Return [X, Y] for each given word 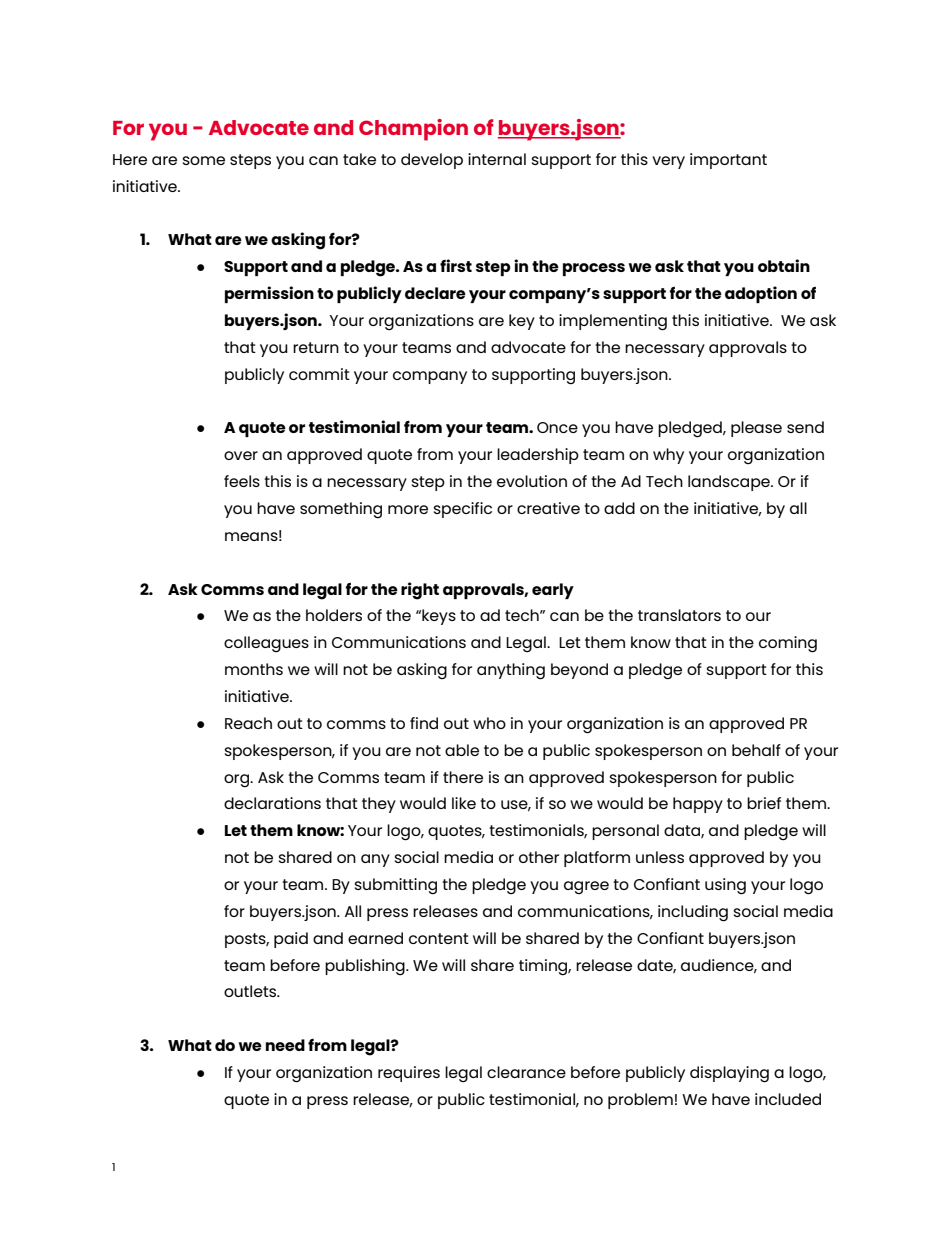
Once [557, 427]
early [553, 591]
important [728, 161]
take [359, 159]
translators [679, 615]
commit [319, 374]
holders [334, 615]
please [756, 429]
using [725, 886]
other [539, 857]
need [285, 1045]
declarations [272, 803]
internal [497, 159]
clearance [526, 1072]
